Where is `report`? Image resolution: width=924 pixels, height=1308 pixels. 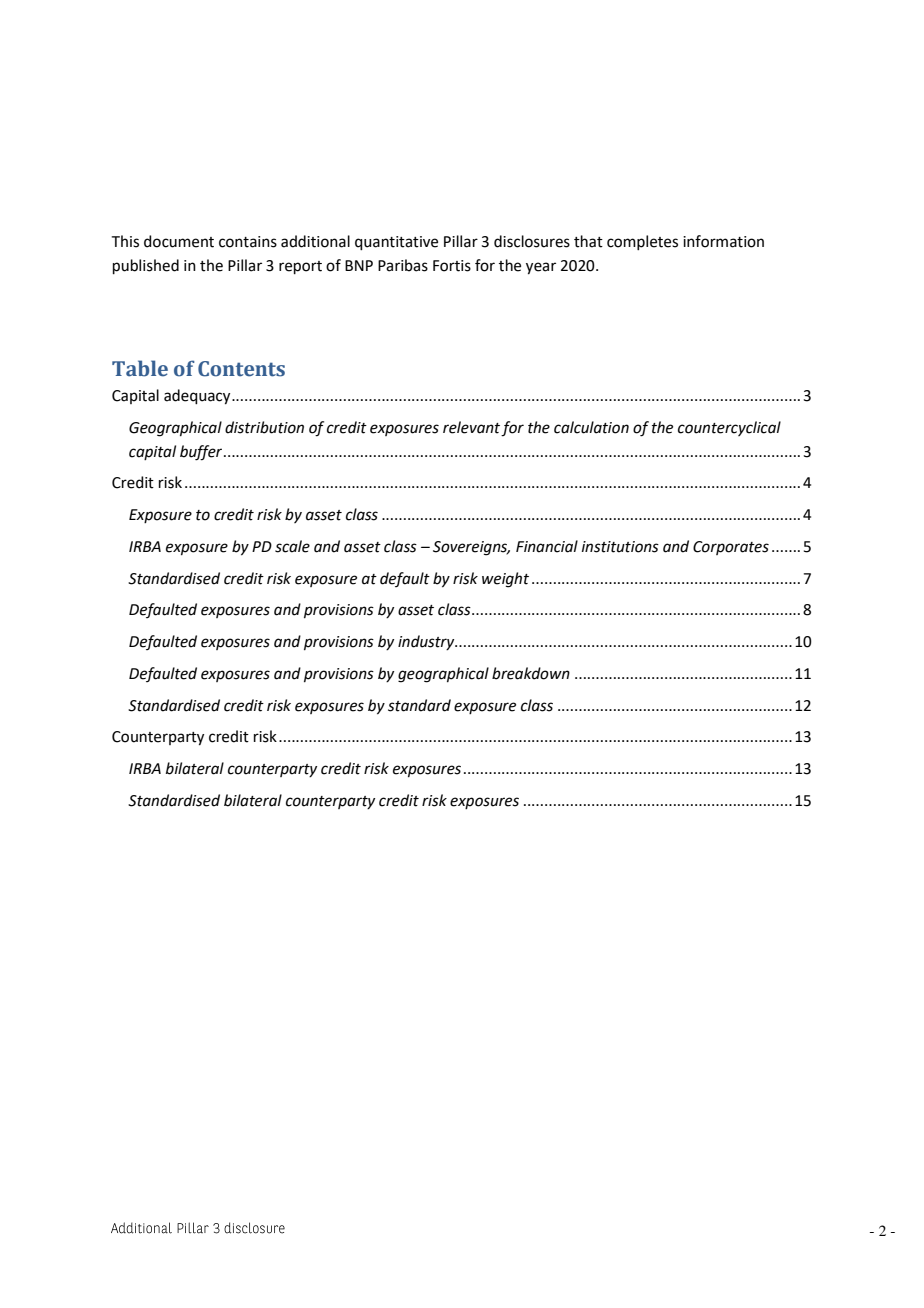
report is located at coordinates (300, 267).
